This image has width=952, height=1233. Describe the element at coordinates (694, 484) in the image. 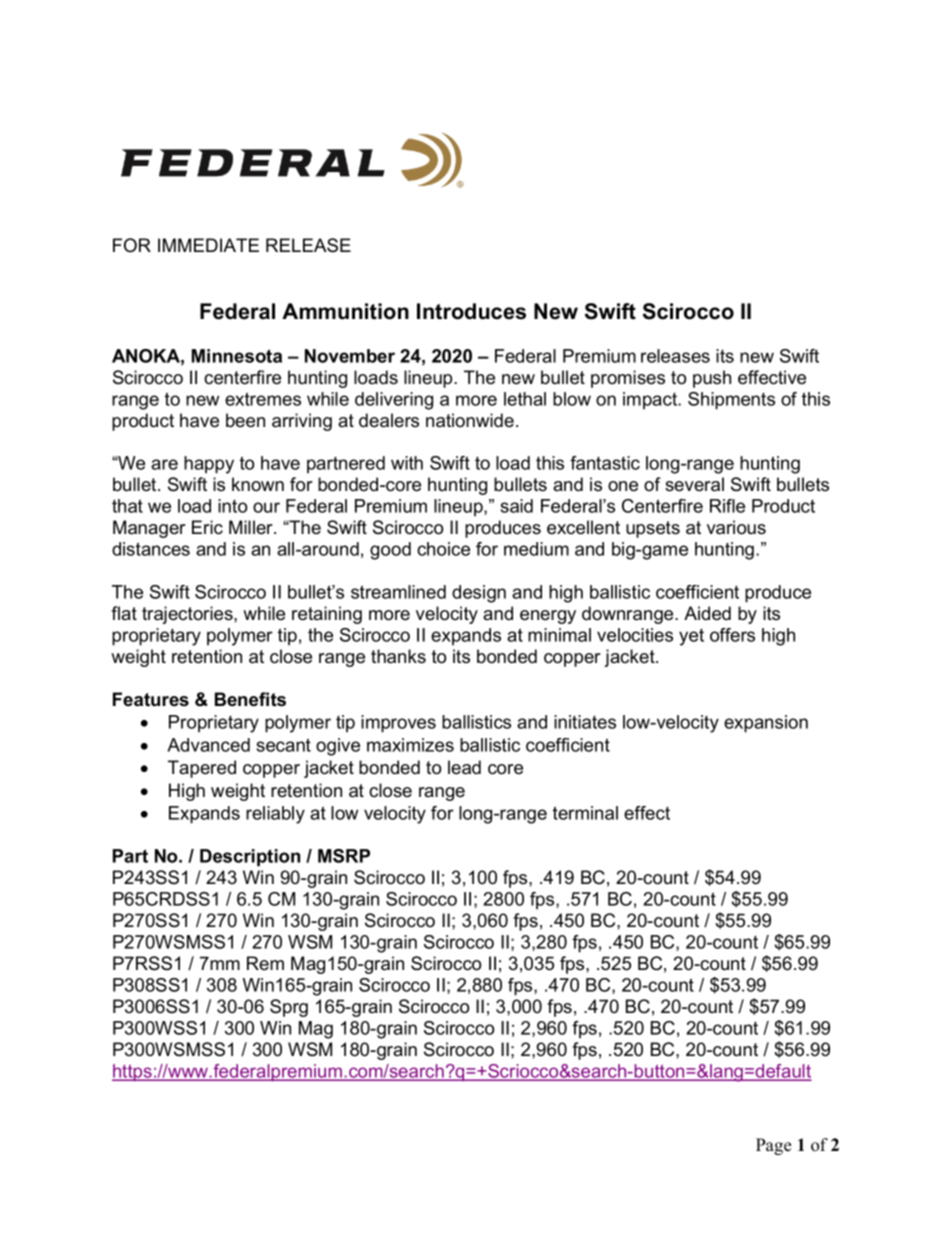

I see `several` at that location.
